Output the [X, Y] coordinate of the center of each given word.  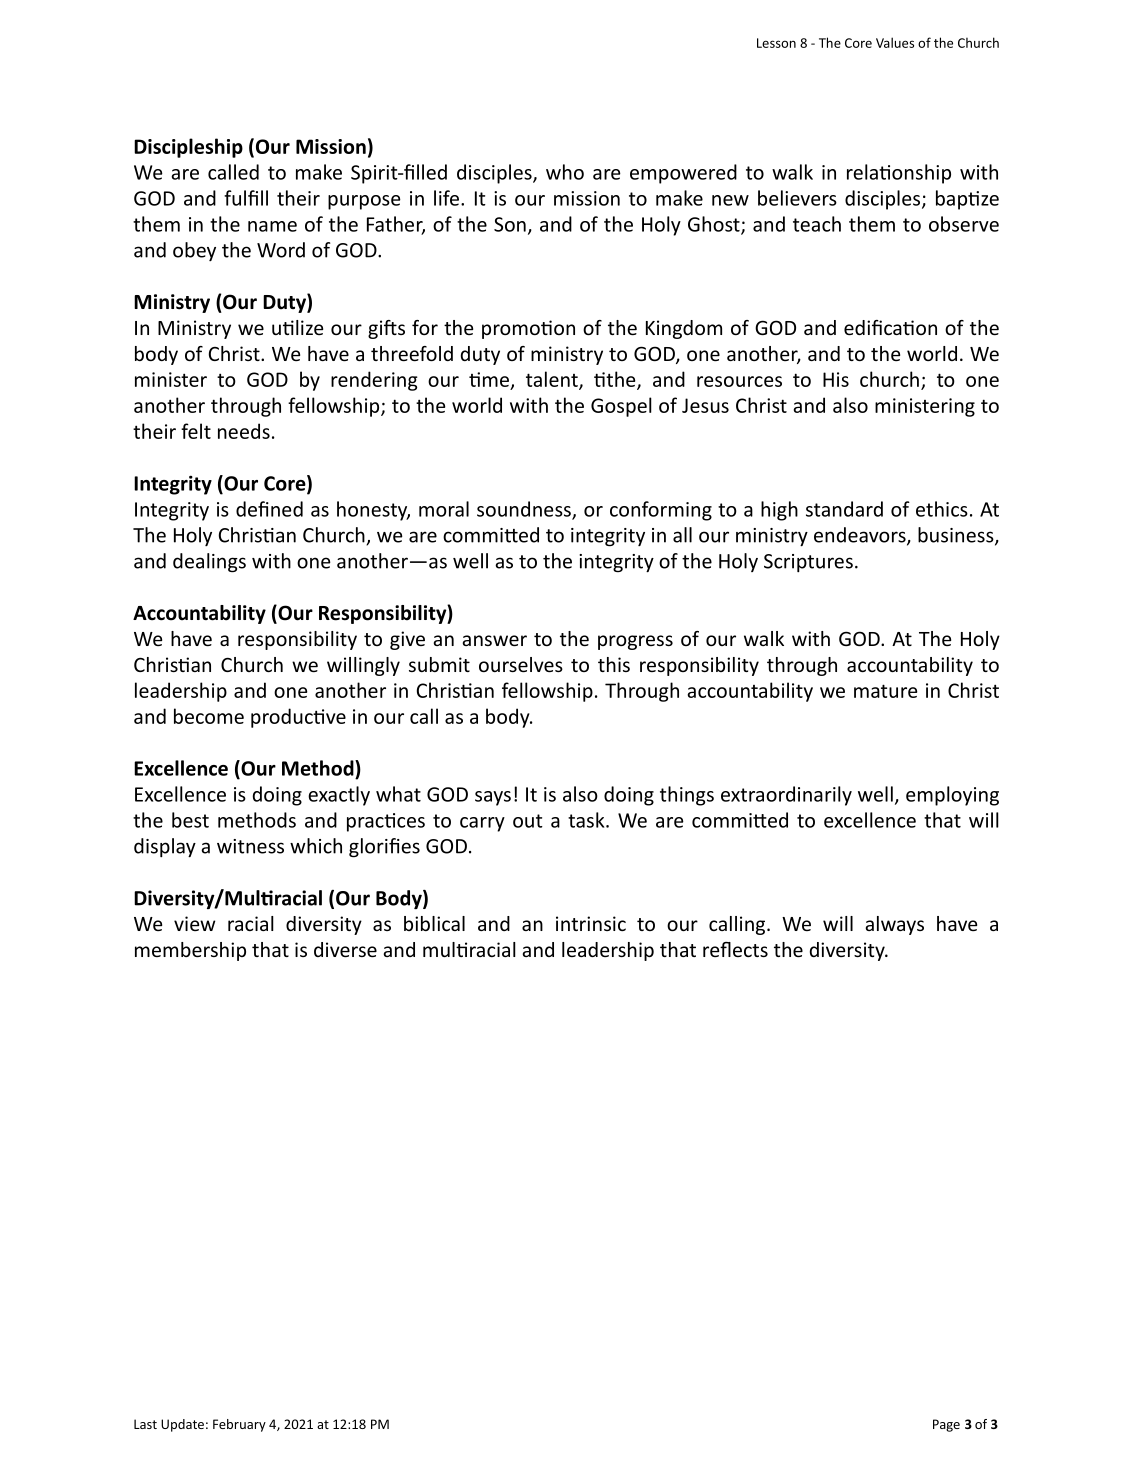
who [565, 172]
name [272, 226]
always [894, 925]
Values [895, 42]
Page [946, 1425]
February [239, 1425]
